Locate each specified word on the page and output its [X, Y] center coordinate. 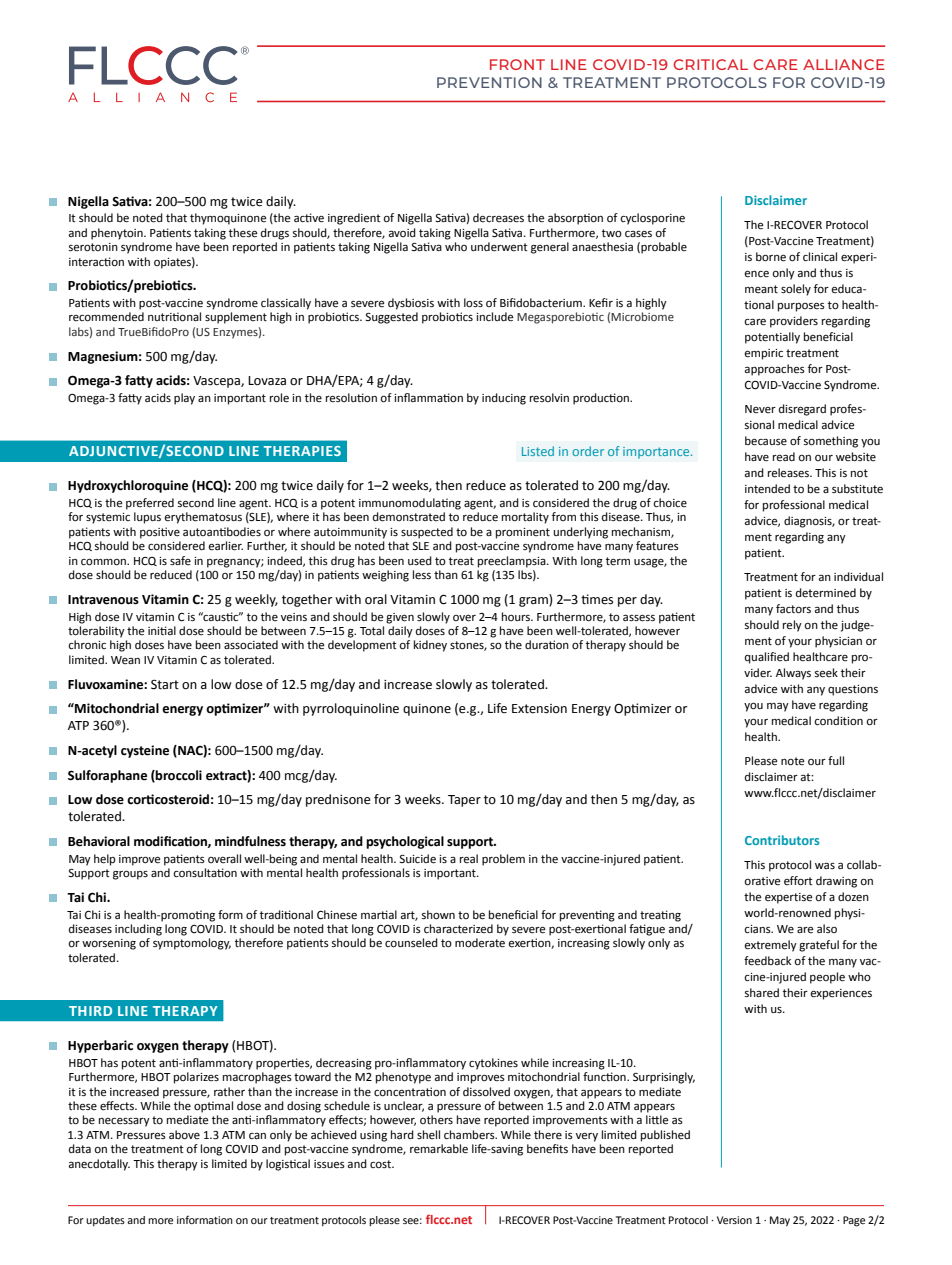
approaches [775, 370]
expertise [789, 898]
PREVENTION [489, 82]
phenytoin [118, 234]
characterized [458, 929]
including [138, 930]
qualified [767, 658]
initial [162, 630]
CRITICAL [710, 64]
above [184, 1135]
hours [517, 616]
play [184, 399]
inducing [504, 399]
